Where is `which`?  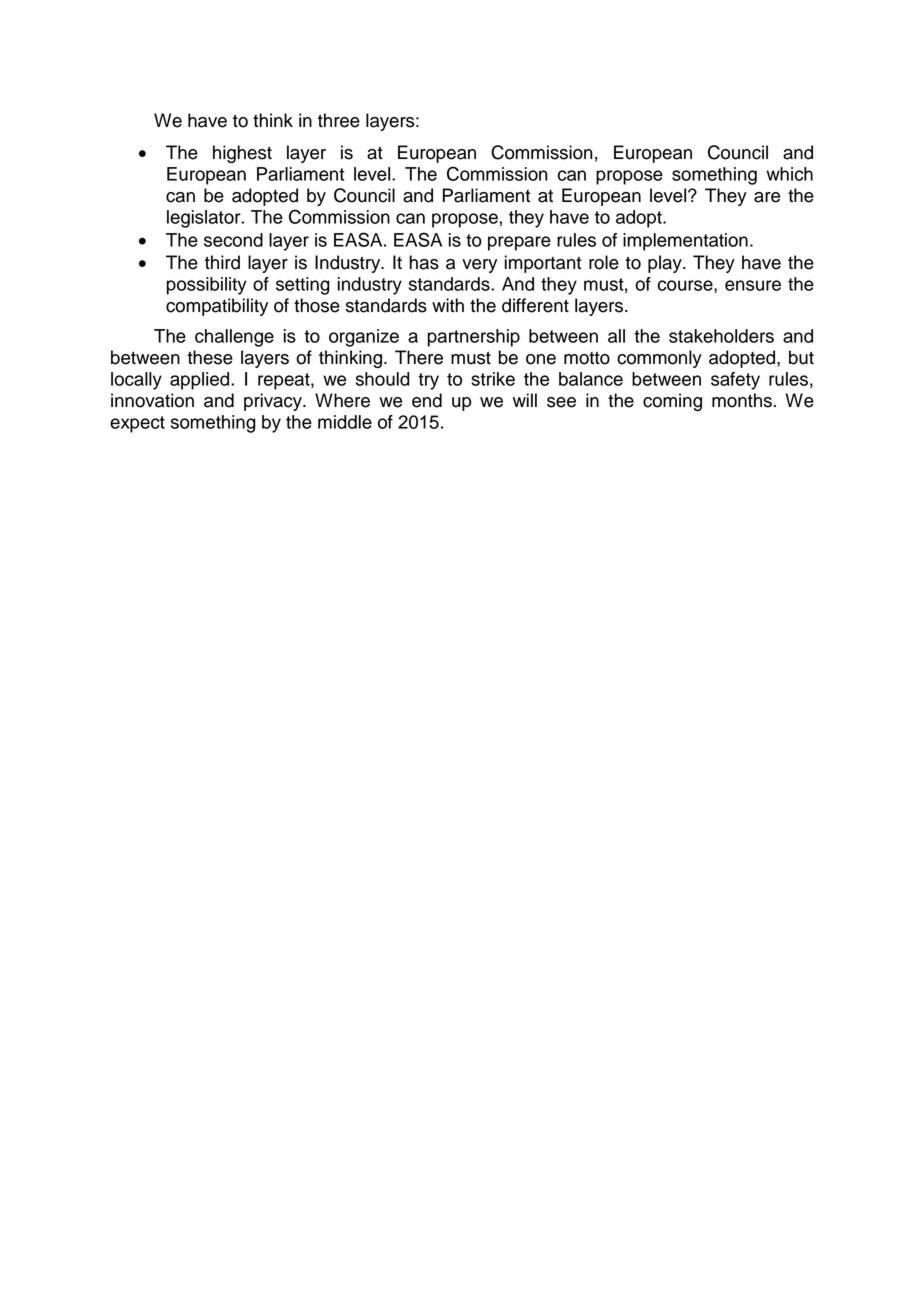 which is located at coordinates (789, 174).
